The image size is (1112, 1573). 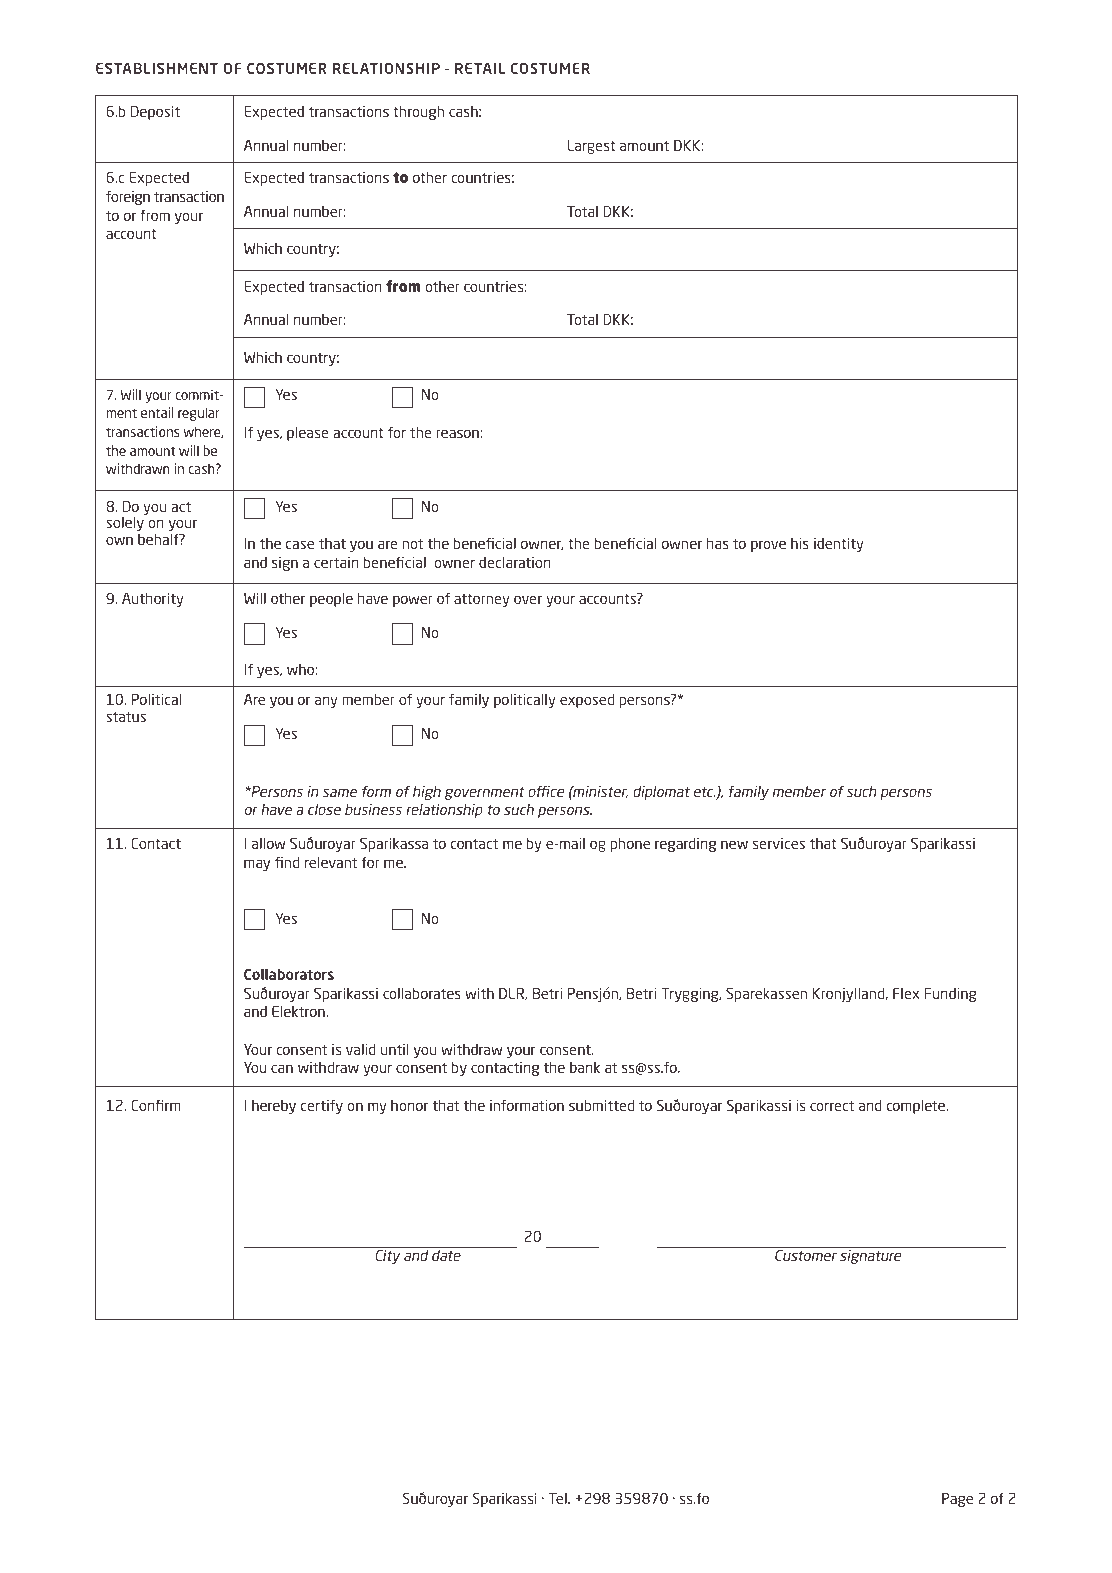 What do you see at coordinates (601, 1105) in the screenshot?
I see `submitted` at bounding box center [601, 1105].
